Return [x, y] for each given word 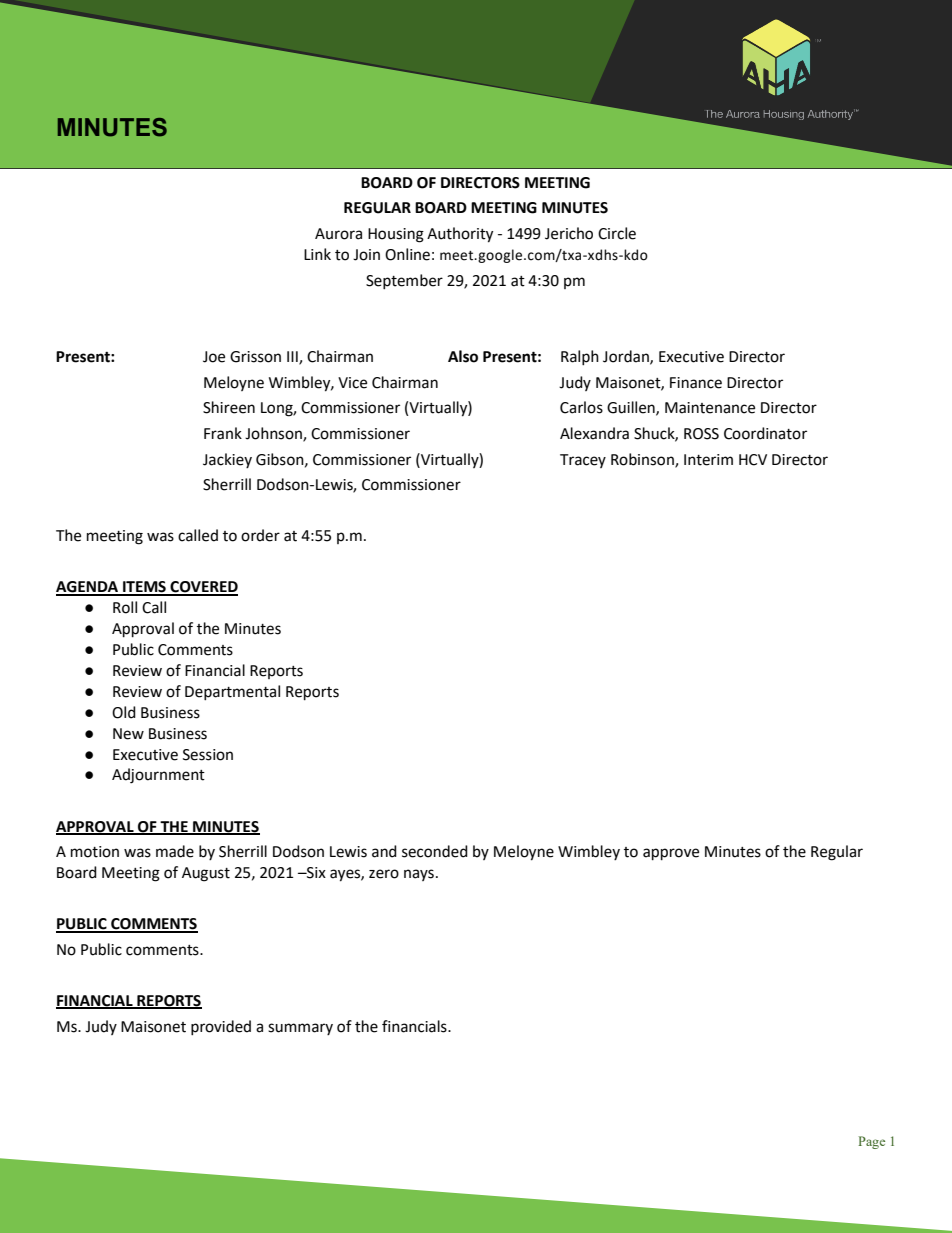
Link [317, 254]
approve [671, 854]
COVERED [203, 588]
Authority [460, 235]
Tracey [583, 461]
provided [221, 1027]
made [175, 851]
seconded [435, 851]
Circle [617, 233]
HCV [753, 460]
